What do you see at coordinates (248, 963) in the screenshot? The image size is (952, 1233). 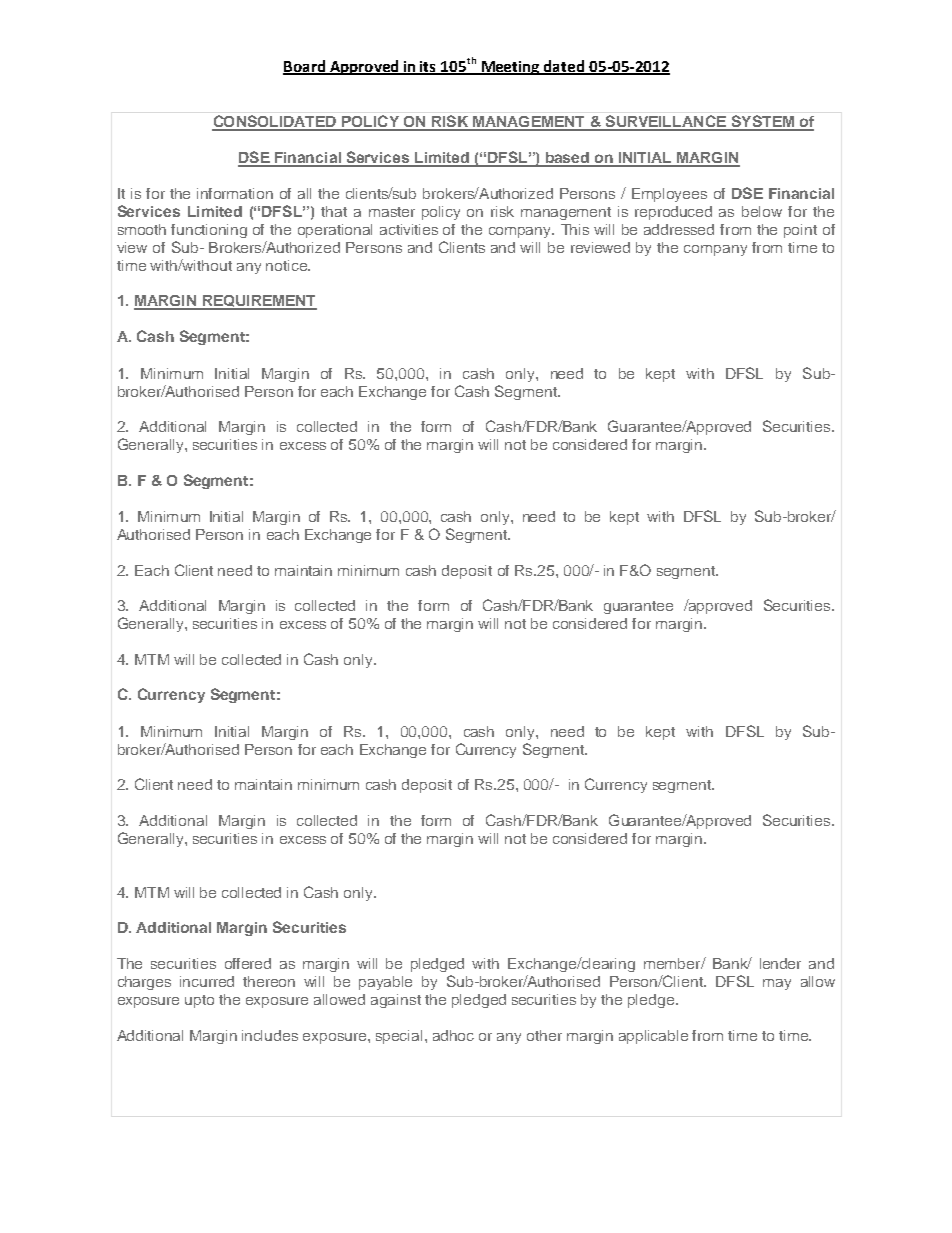 I see `offered` at bounding box center [248, 963].
